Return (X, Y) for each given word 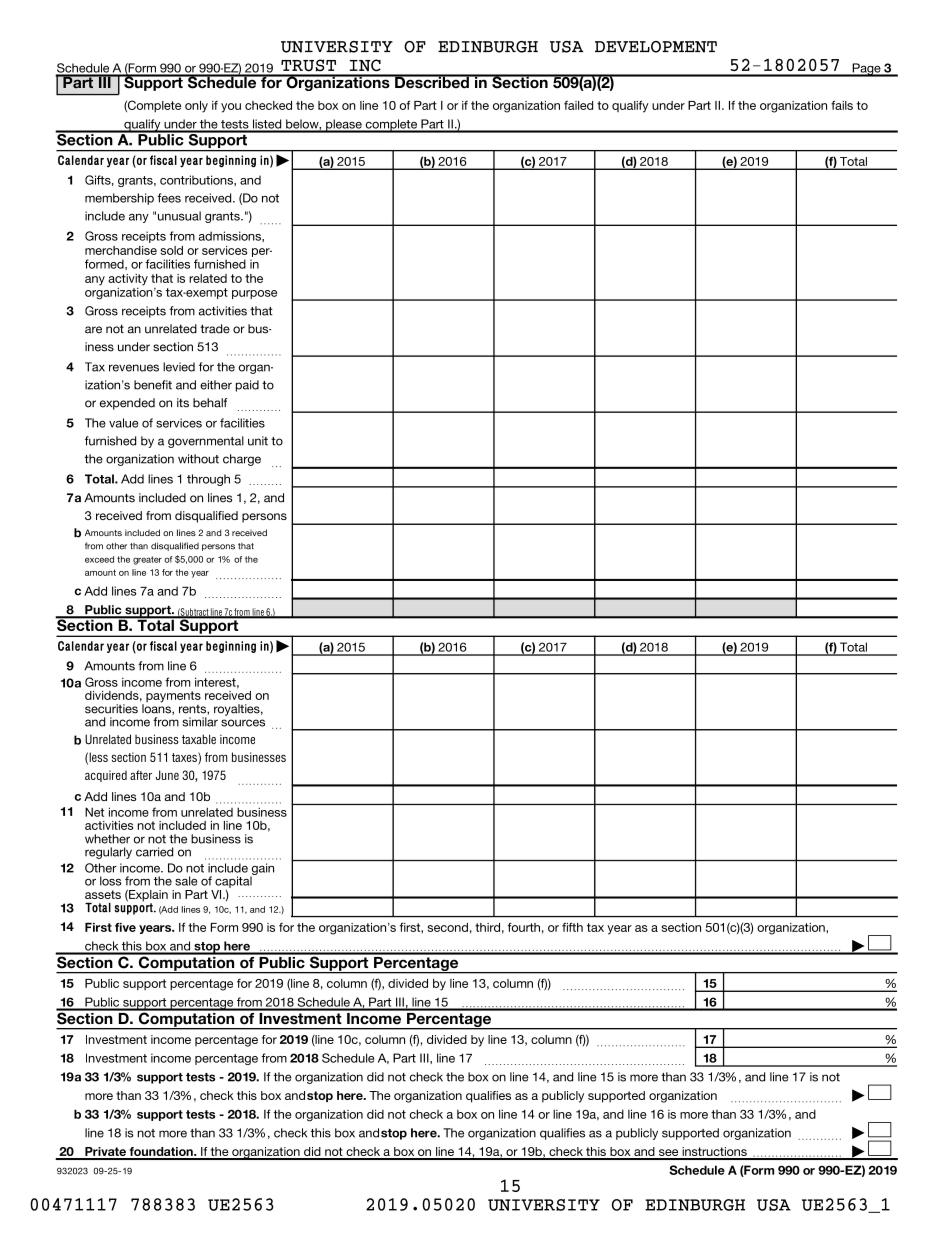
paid (247, 386)
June (167, 775)
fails (842, 105)
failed (578, 105)
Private (105, 1153)
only (196, 107)
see (669, 1154)
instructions (714, 1153)
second (448, 927)
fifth (572, 927)
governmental (206, 442)
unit (258, 441)
